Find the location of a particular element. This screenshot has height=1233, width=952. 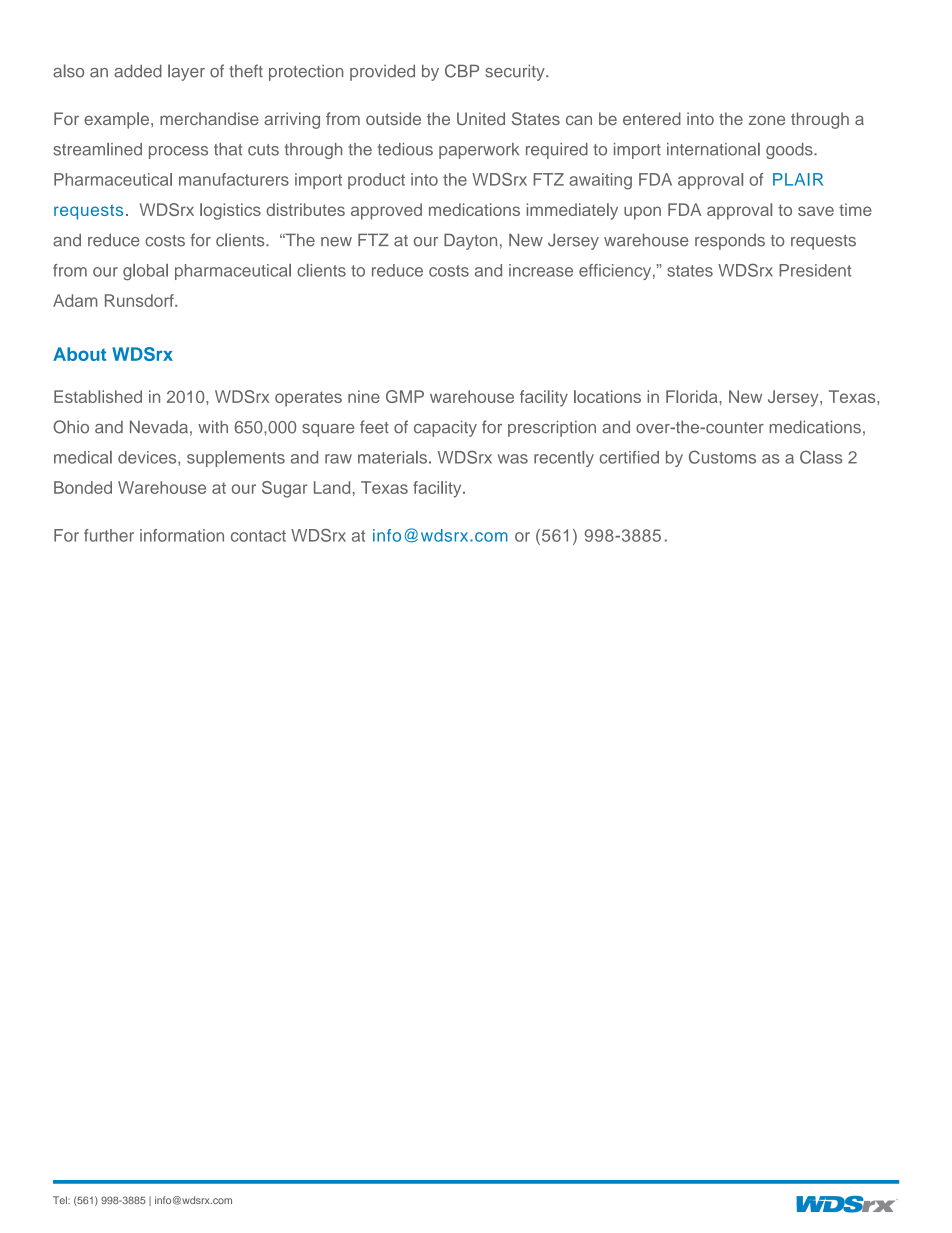

President is located at coordinates (815, 270).
